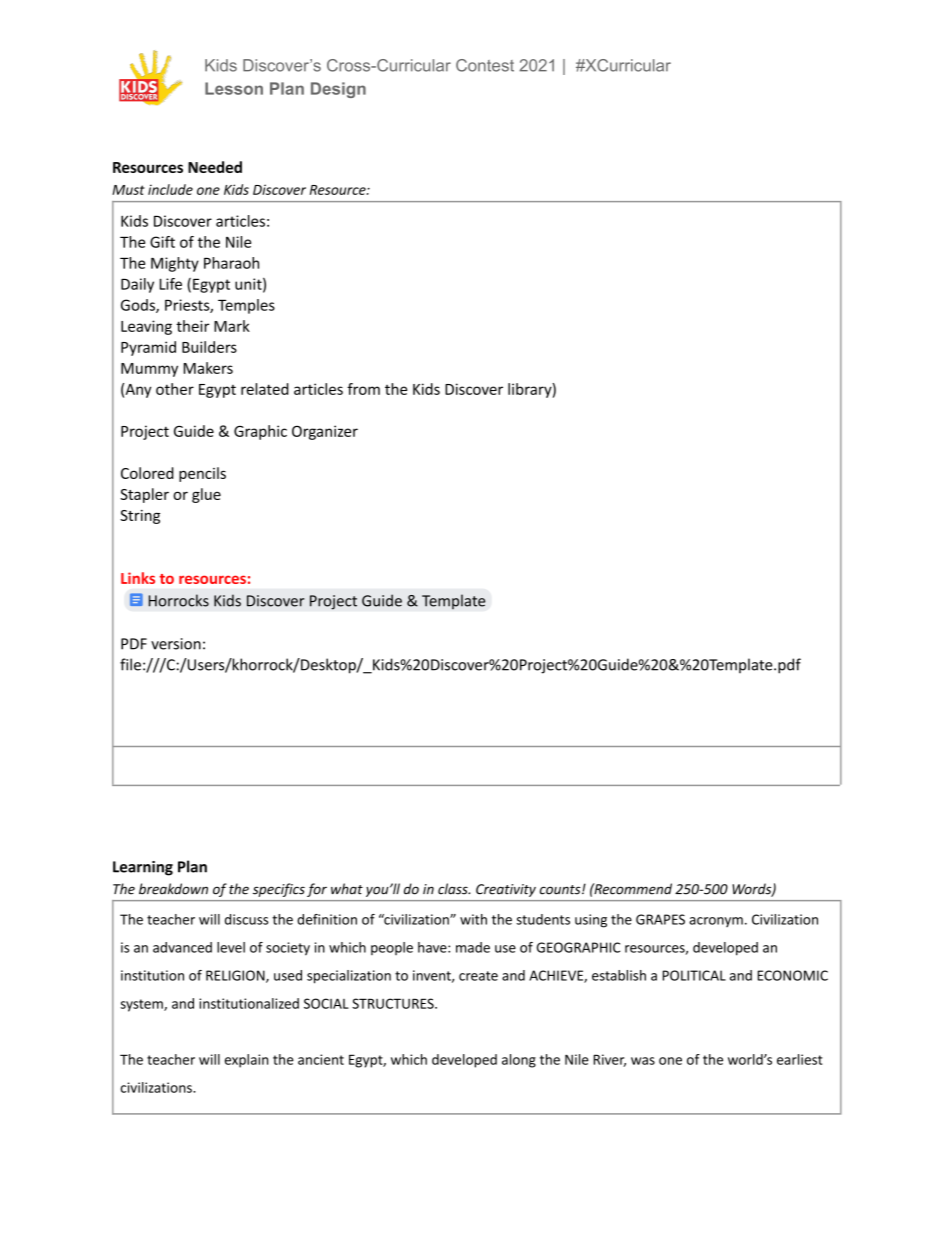  Describe the element at coordinates (246, 1061) in the document. I see `explain` at that location.
